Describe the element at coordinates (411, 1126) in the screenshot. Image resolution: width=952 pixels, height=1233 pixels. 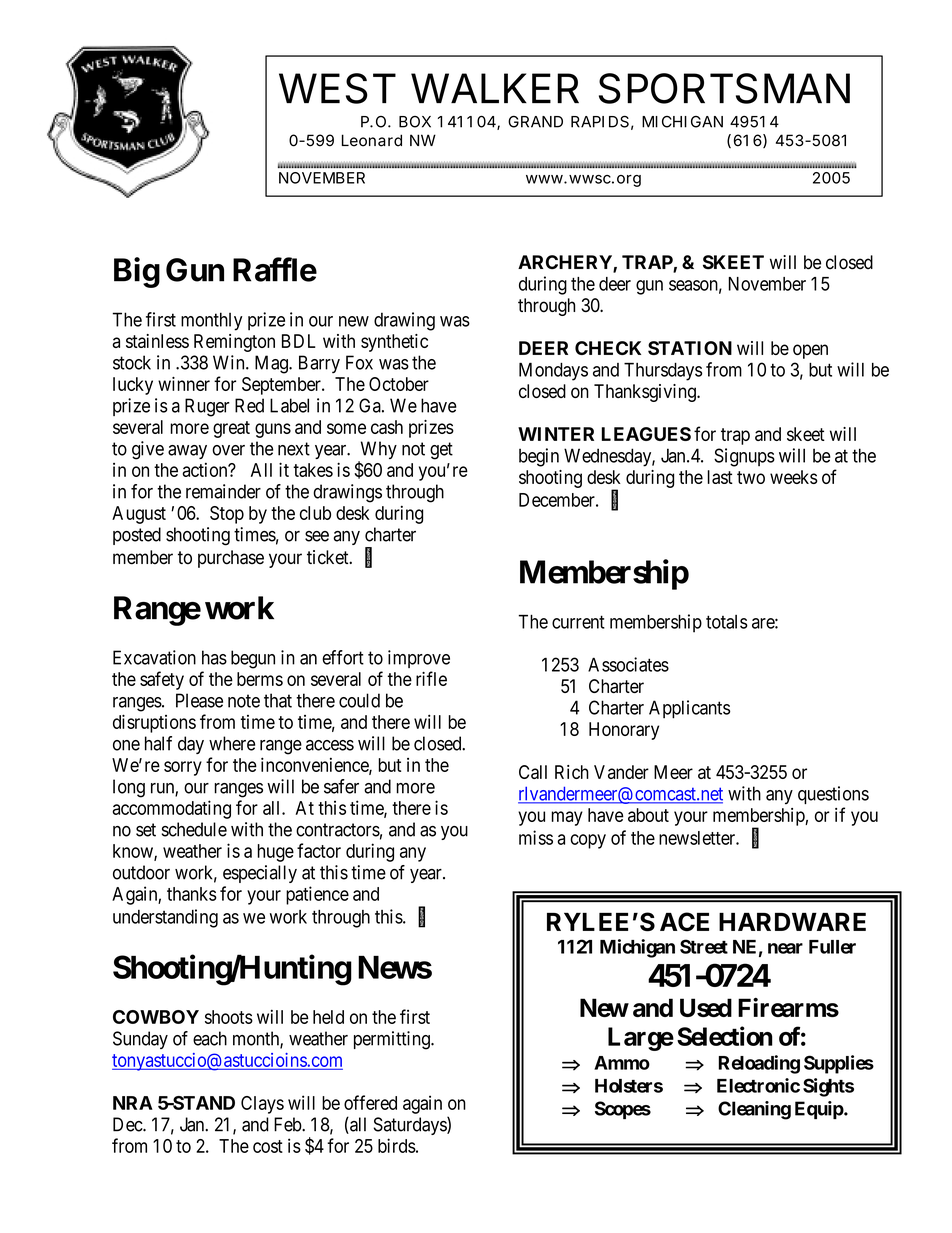
I see `Saturdays` at that location.
